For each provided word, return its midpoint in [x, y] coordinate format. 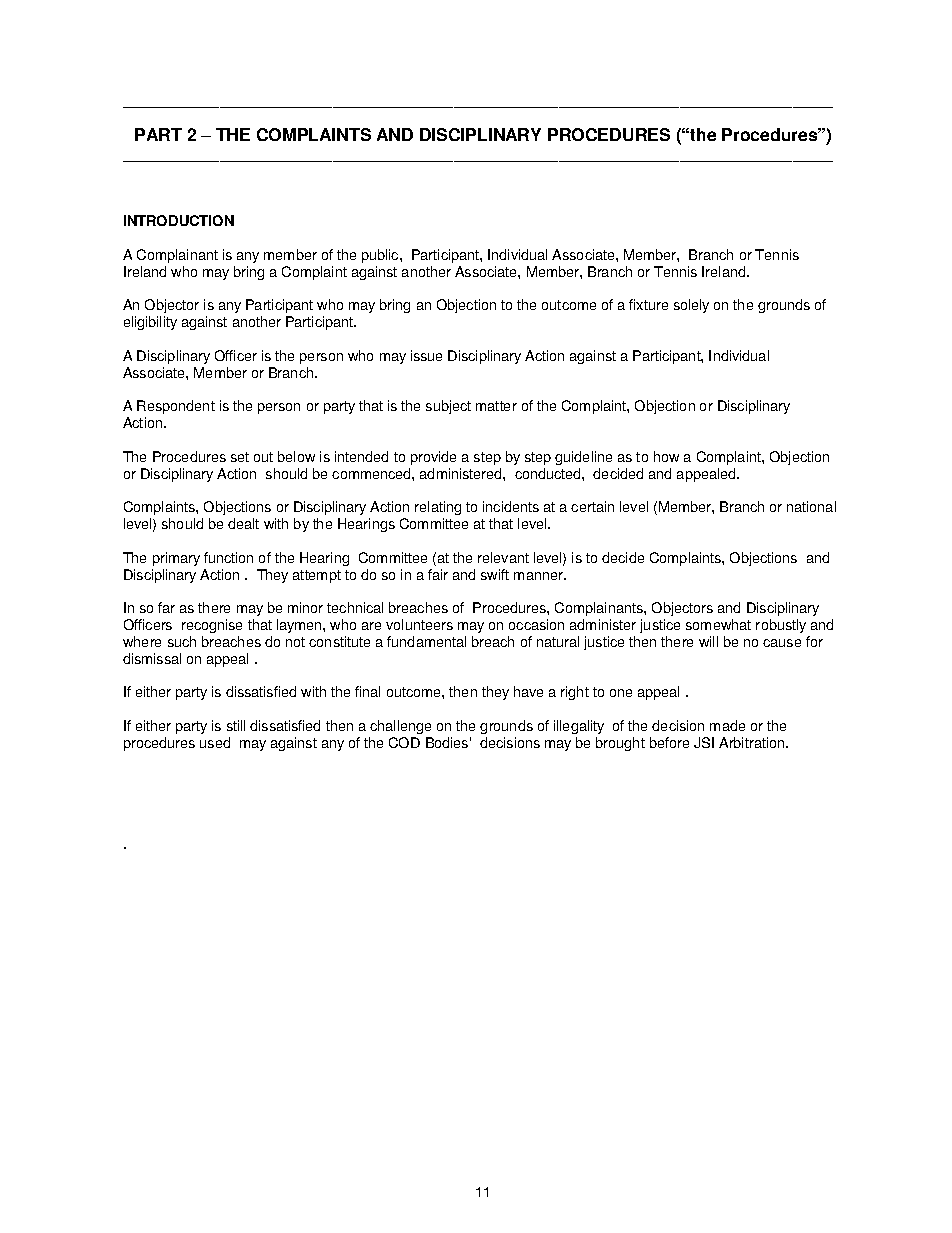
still [236, 725]
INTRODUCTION [179, 220]
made [727, 725]
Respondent [176, 409]
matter [496, 406]
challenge [400, 727]
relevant [503, 557]
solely [691, 306]
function [228, 557]
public [381, 256]
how [666, 456]
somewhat [718, 624]
